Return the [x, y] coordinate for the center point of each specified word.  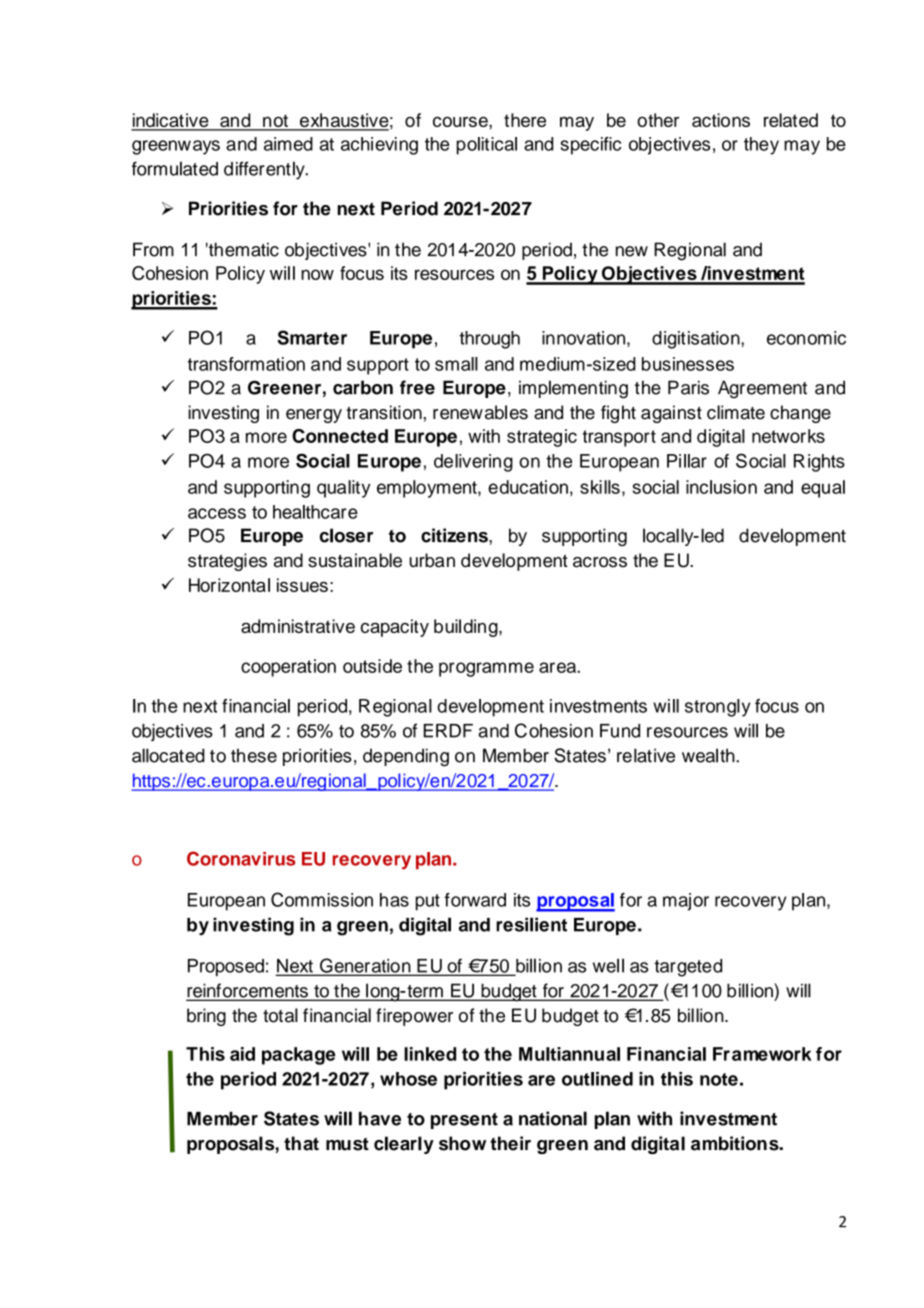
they [761, 146]
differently [265, 170]
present [464, 1121]
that [301, 1143]
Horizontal [229, 585]
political [487, 146]
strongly [717, 708]
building [467, 628]
